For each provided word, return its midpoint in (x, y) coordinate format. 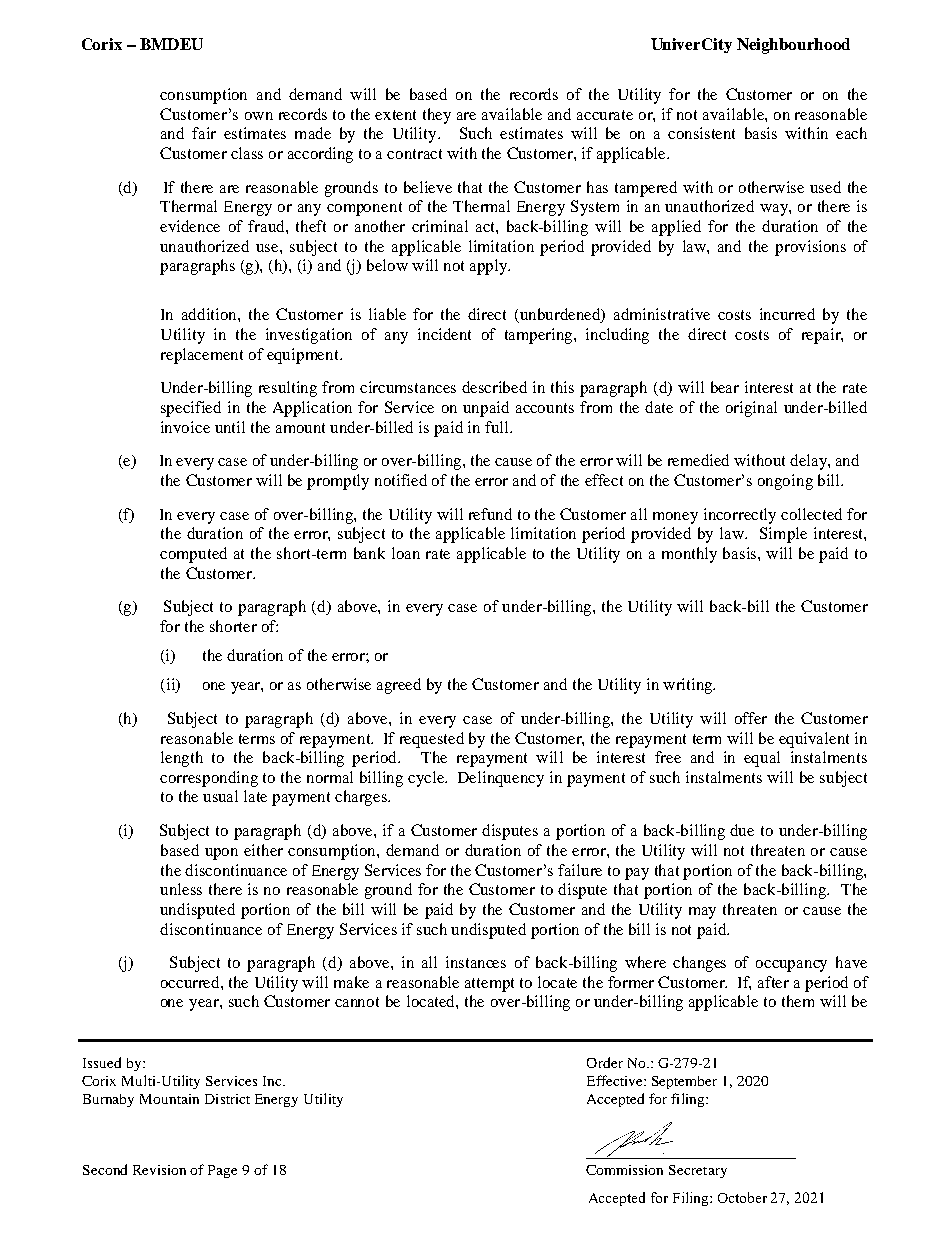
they (437, 116)
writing (689, 686)
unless (181, 889)
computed (193, 555)
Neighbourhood (793, 46)
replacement (202, 356)
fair (204, 133)
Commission (624, 1170)
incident (444, 334)
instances (476, 962)
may (702, 913)
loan (406, 553)
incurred (787, 314)
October (742, 1197)
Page (222, 1171)
